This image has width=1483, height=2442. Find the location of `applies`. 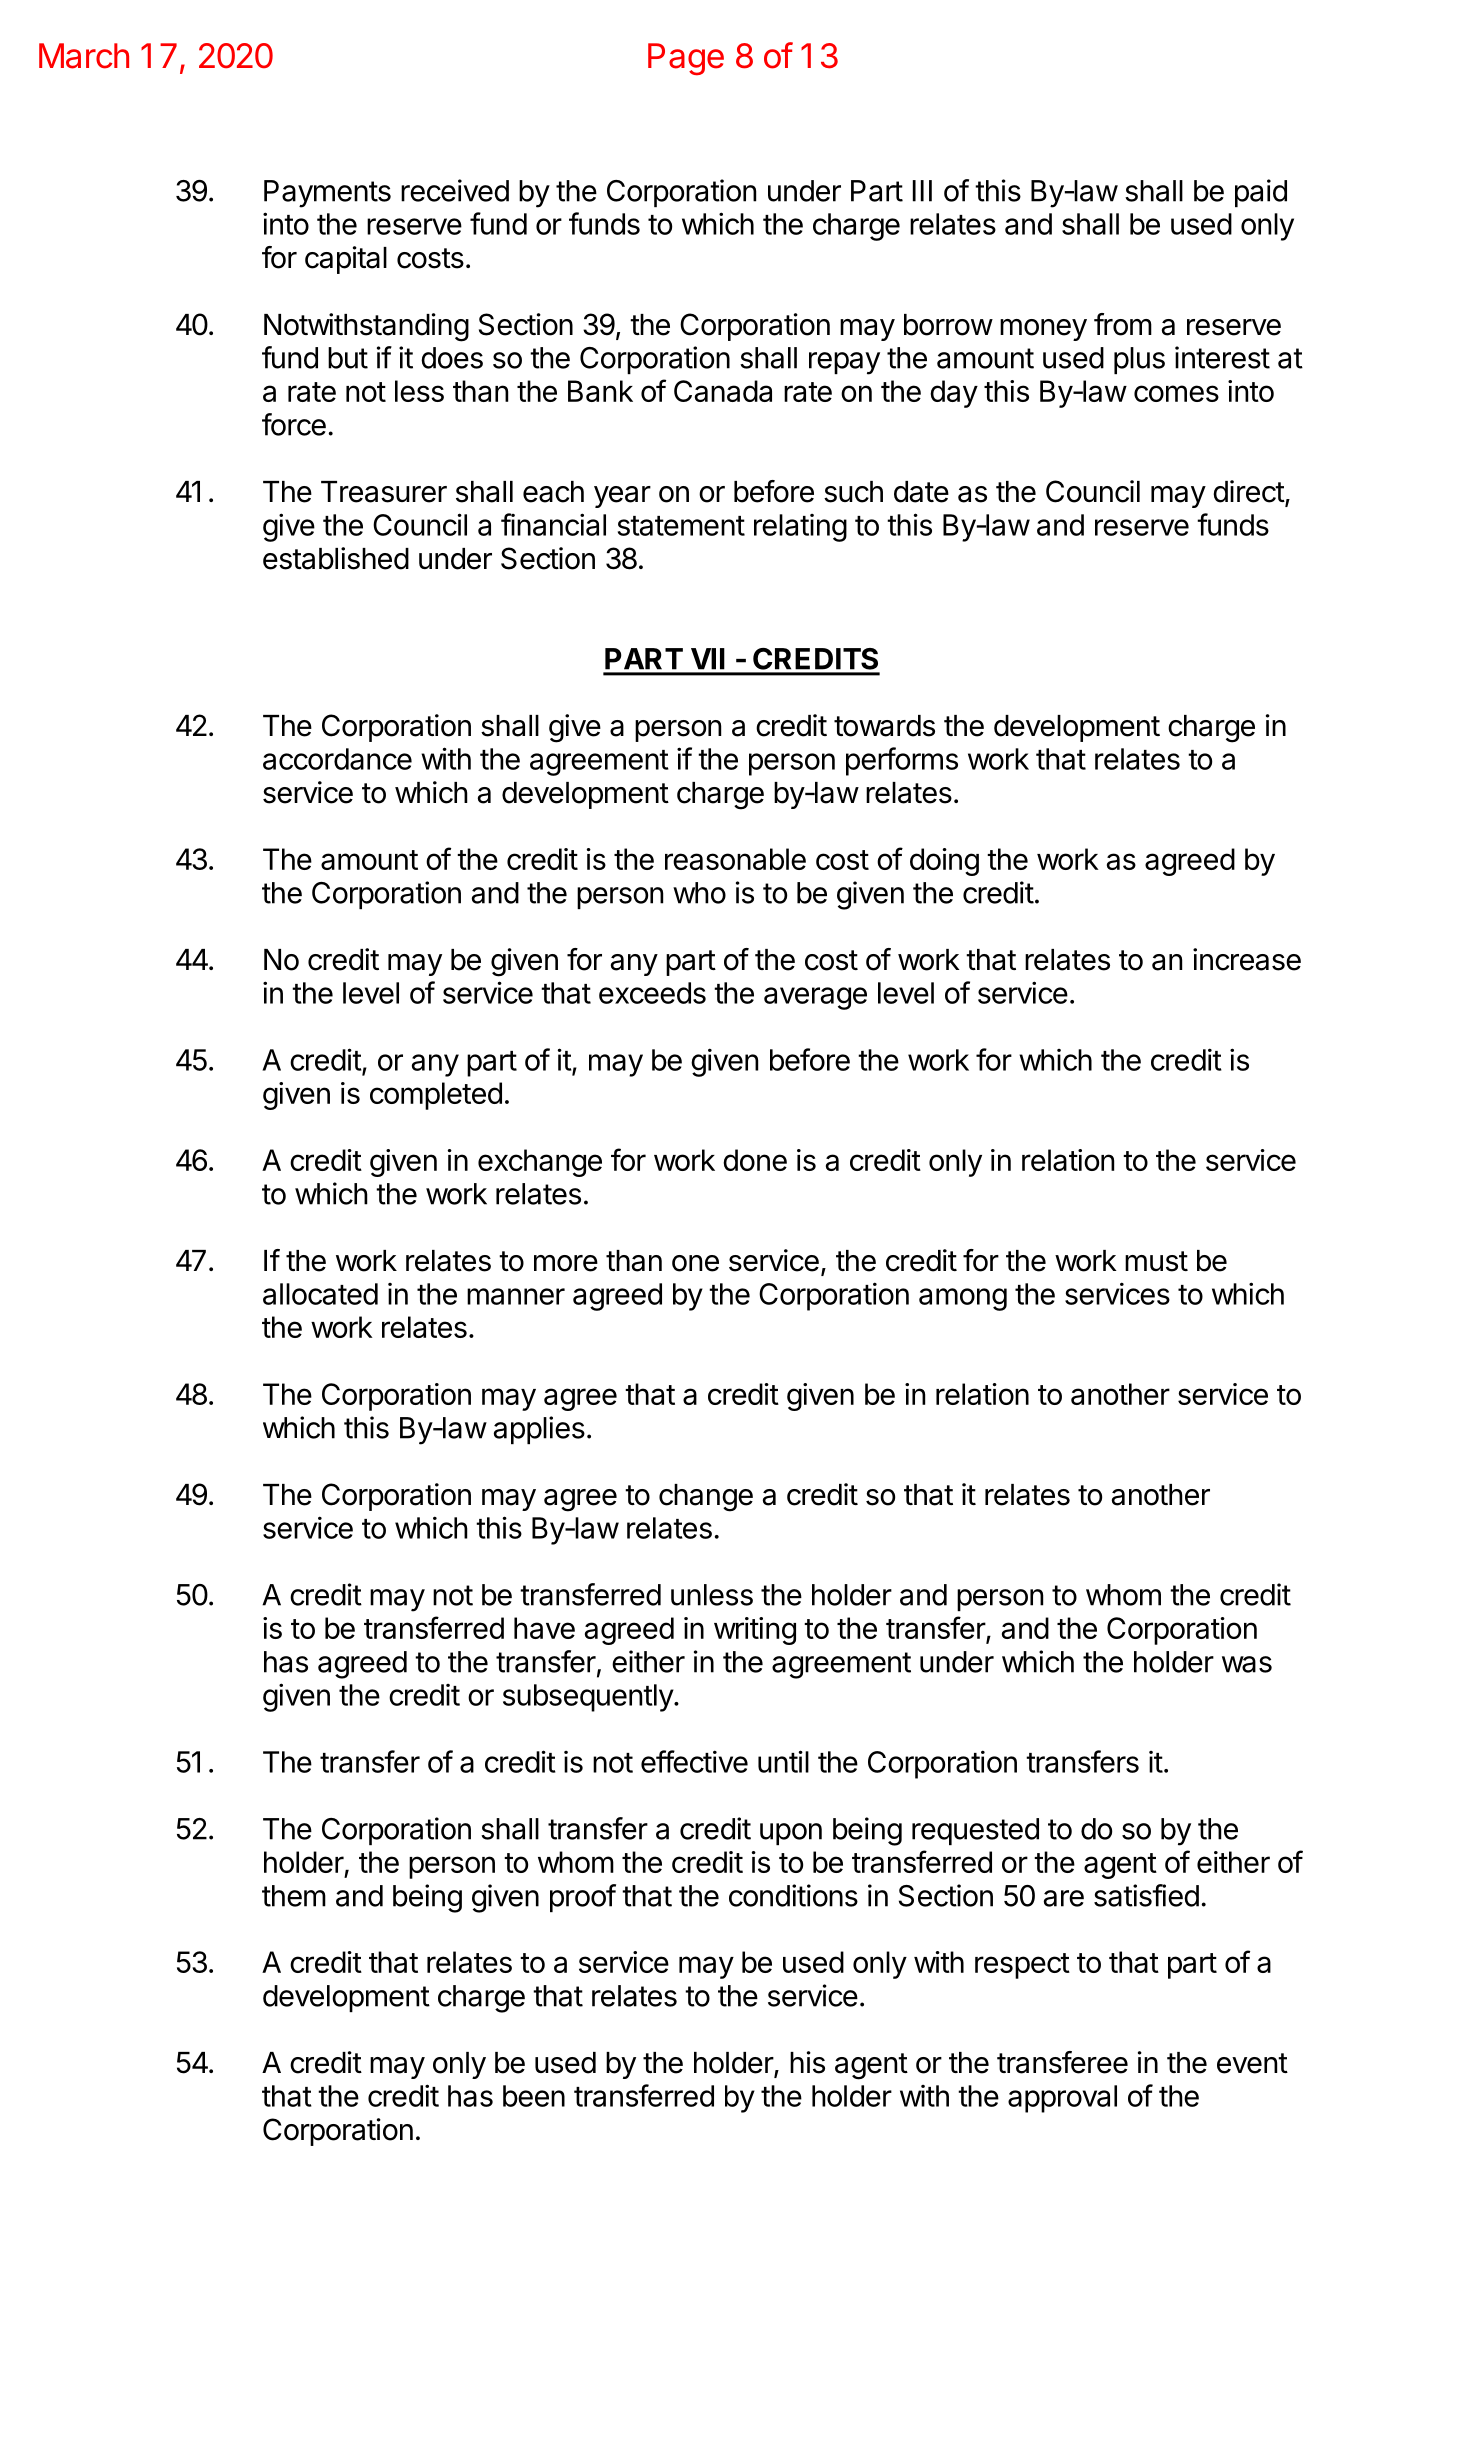

applies is located at coordinates (539, 1430).
